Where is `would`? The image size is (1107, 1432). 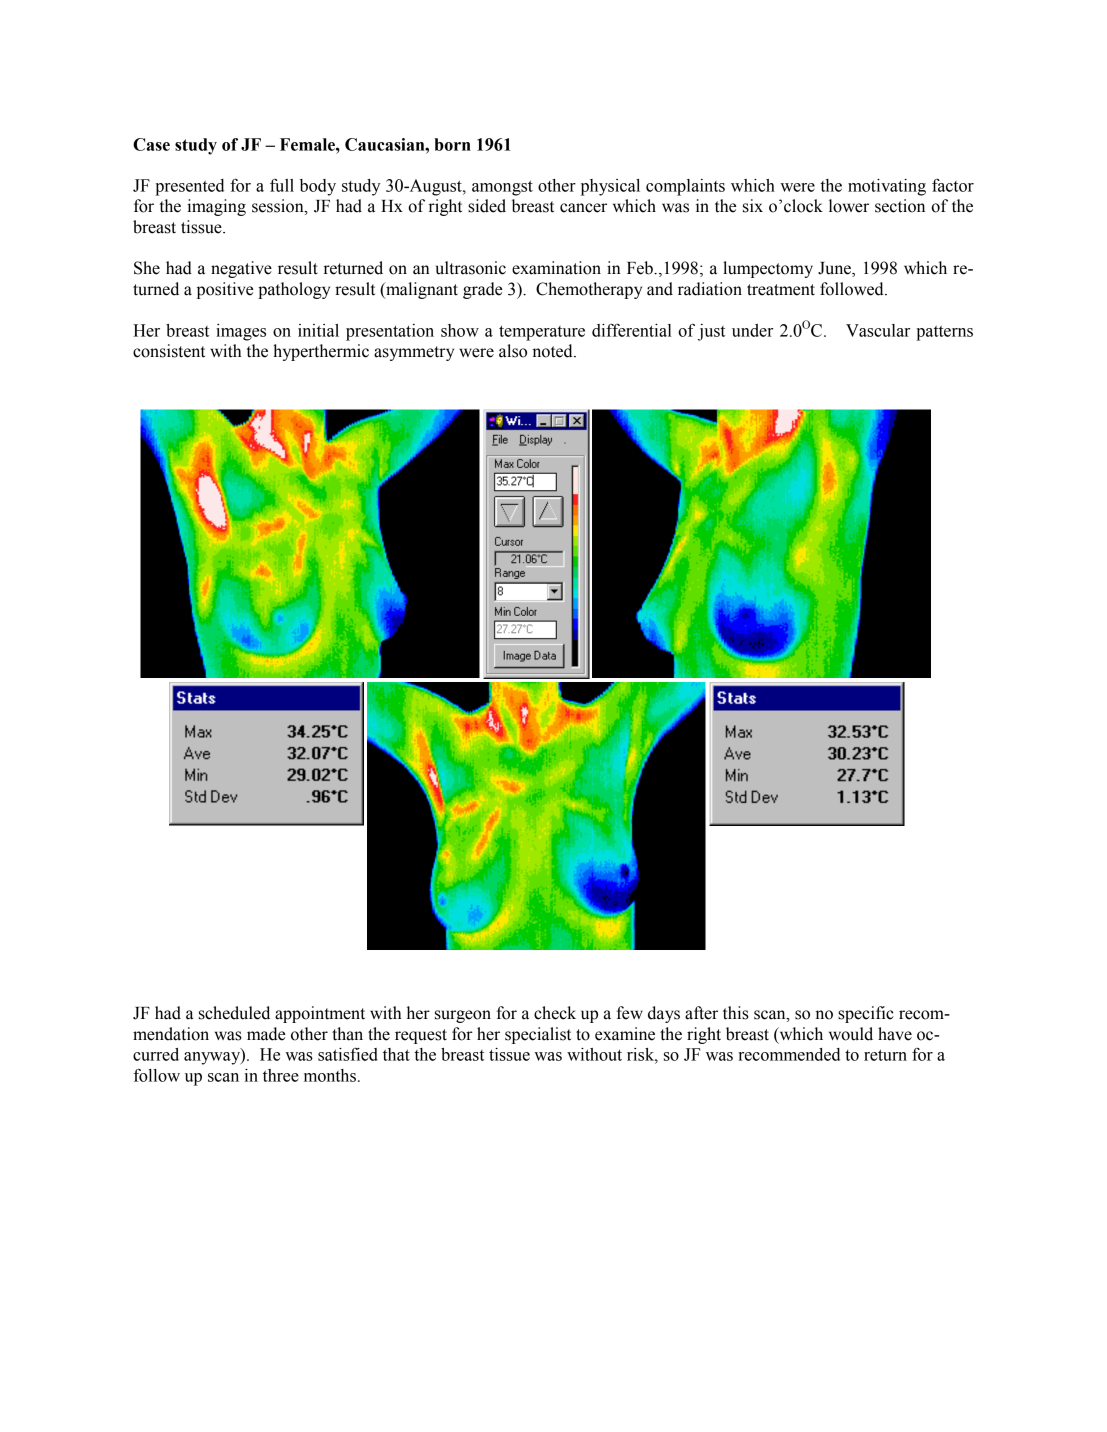 would is located at coordinates (851, 1034).
